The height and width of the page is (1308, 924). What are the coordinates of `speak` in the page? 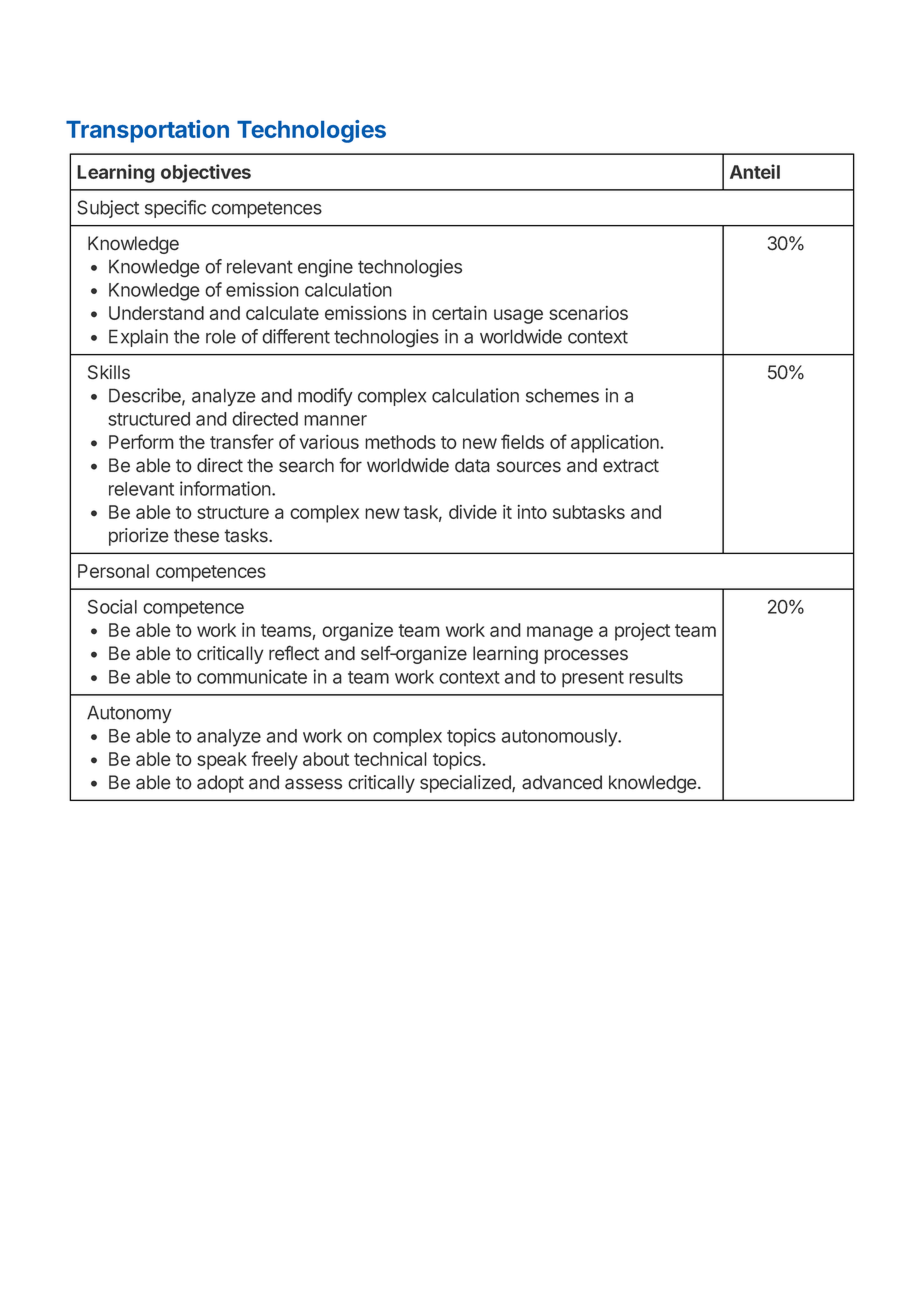 It's located at (222, 761).
